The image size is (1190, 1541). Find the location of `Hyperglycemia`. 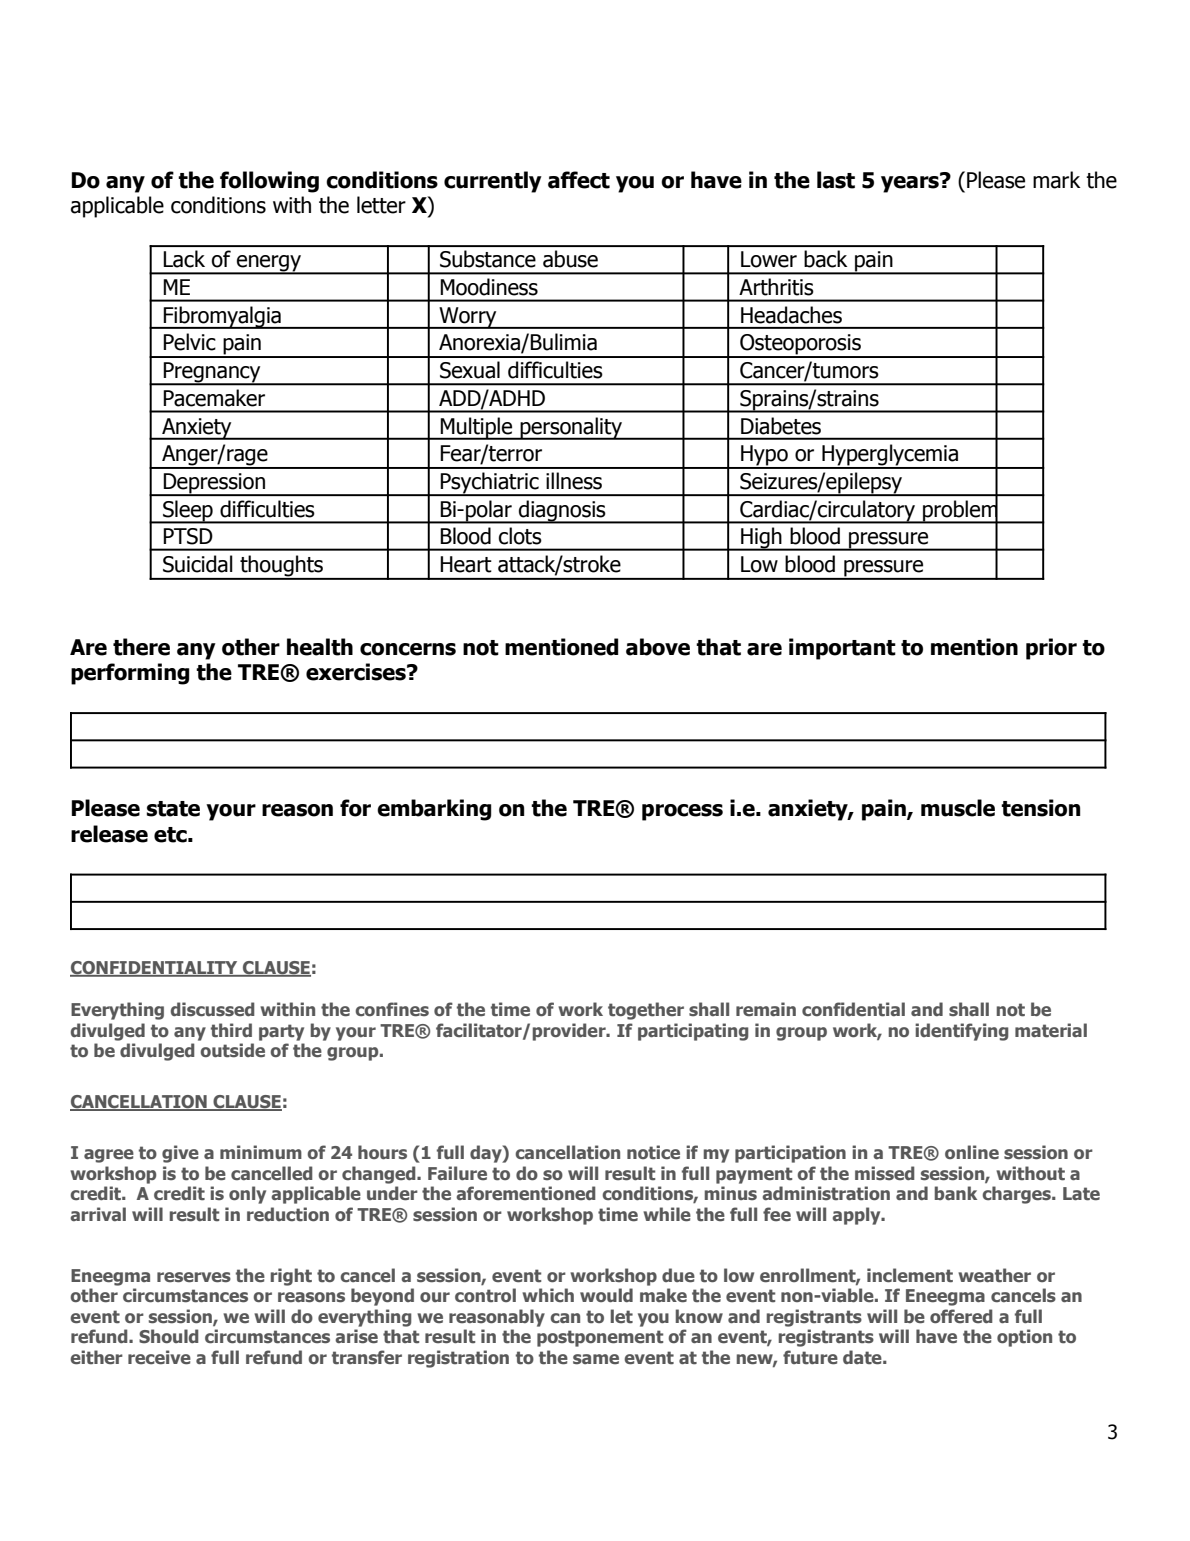

Hyperglycemia is located at coordinates (890, 456).
